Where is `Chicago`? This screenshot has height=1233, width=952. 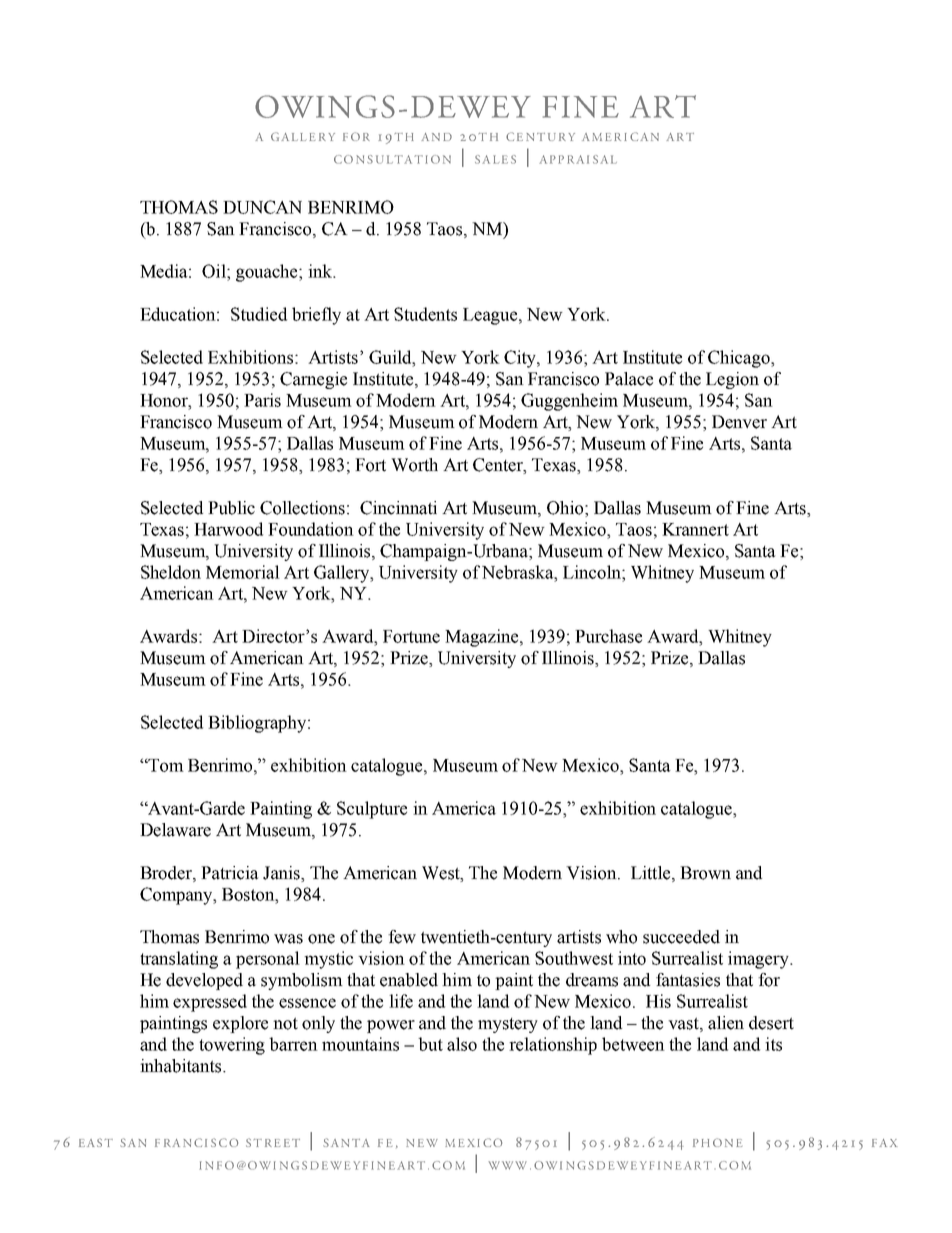 Chicago is located at coordinates (740, 359).
